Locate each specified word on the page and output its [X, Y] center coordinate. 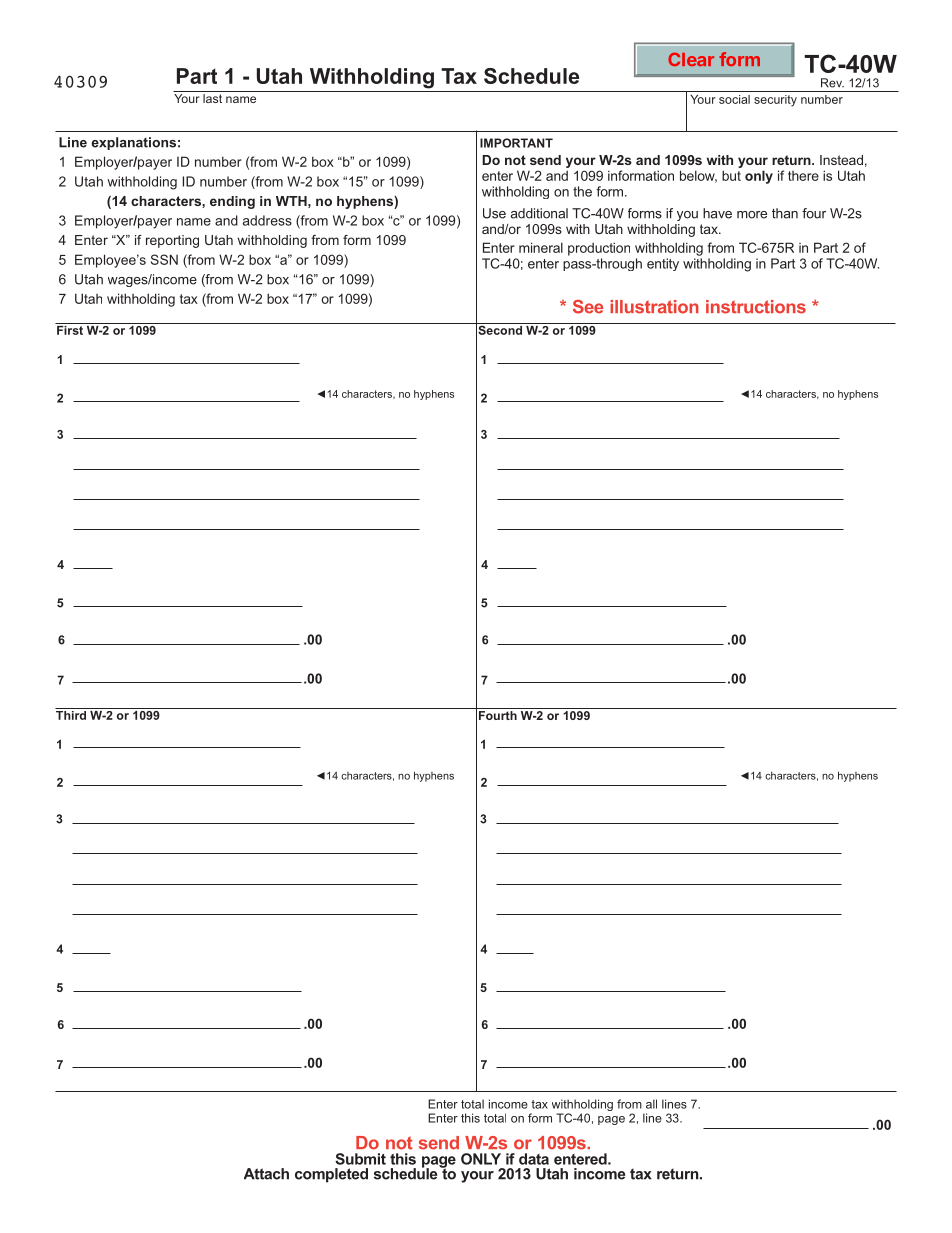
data [534, 1159]
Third [72, 714]
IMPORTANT [516, 143]
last [212, 97]
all [651, 1104]
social [734, 99]
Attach [266, 1174]
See [588, 307]
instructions [756, 307]
